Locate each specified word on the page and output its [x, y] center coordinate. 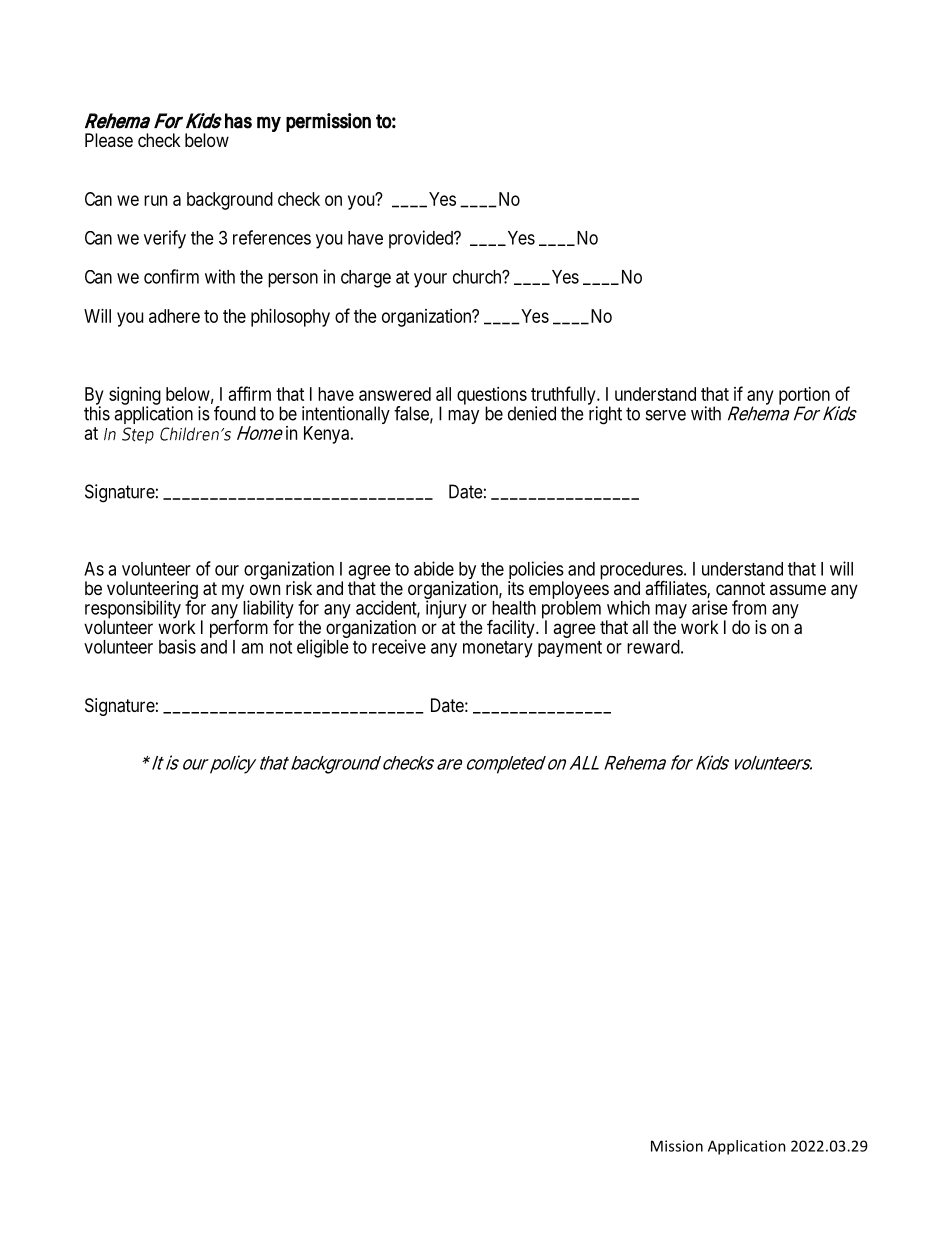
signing [135, 397]
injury [446, 610]
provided [422, 239]
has [238, 121]
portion [804, 397]
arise [710, 607]
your [430, 280]
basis [177, 646]
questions [492, 397]
